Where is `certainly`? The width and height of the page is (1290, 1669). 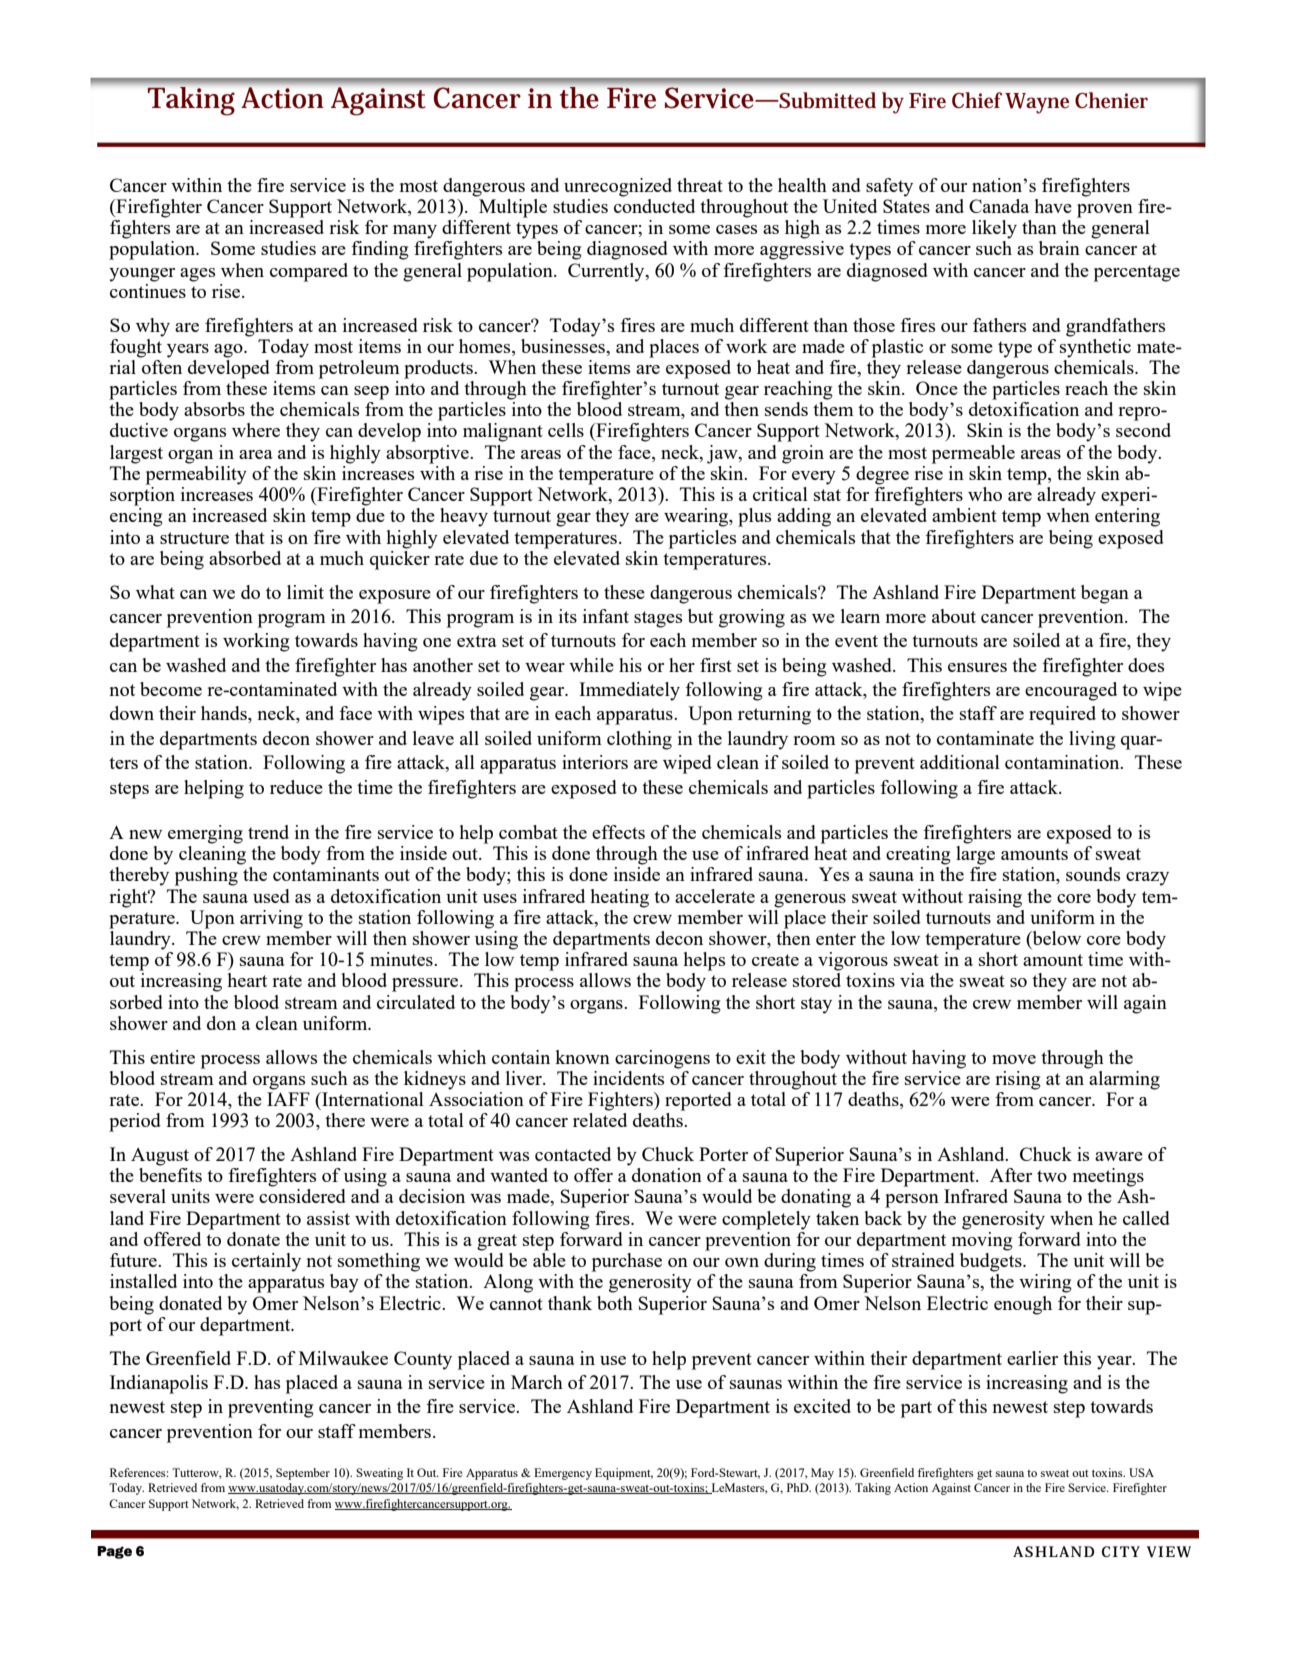 certainly is located at coordinates (266, 1262).
